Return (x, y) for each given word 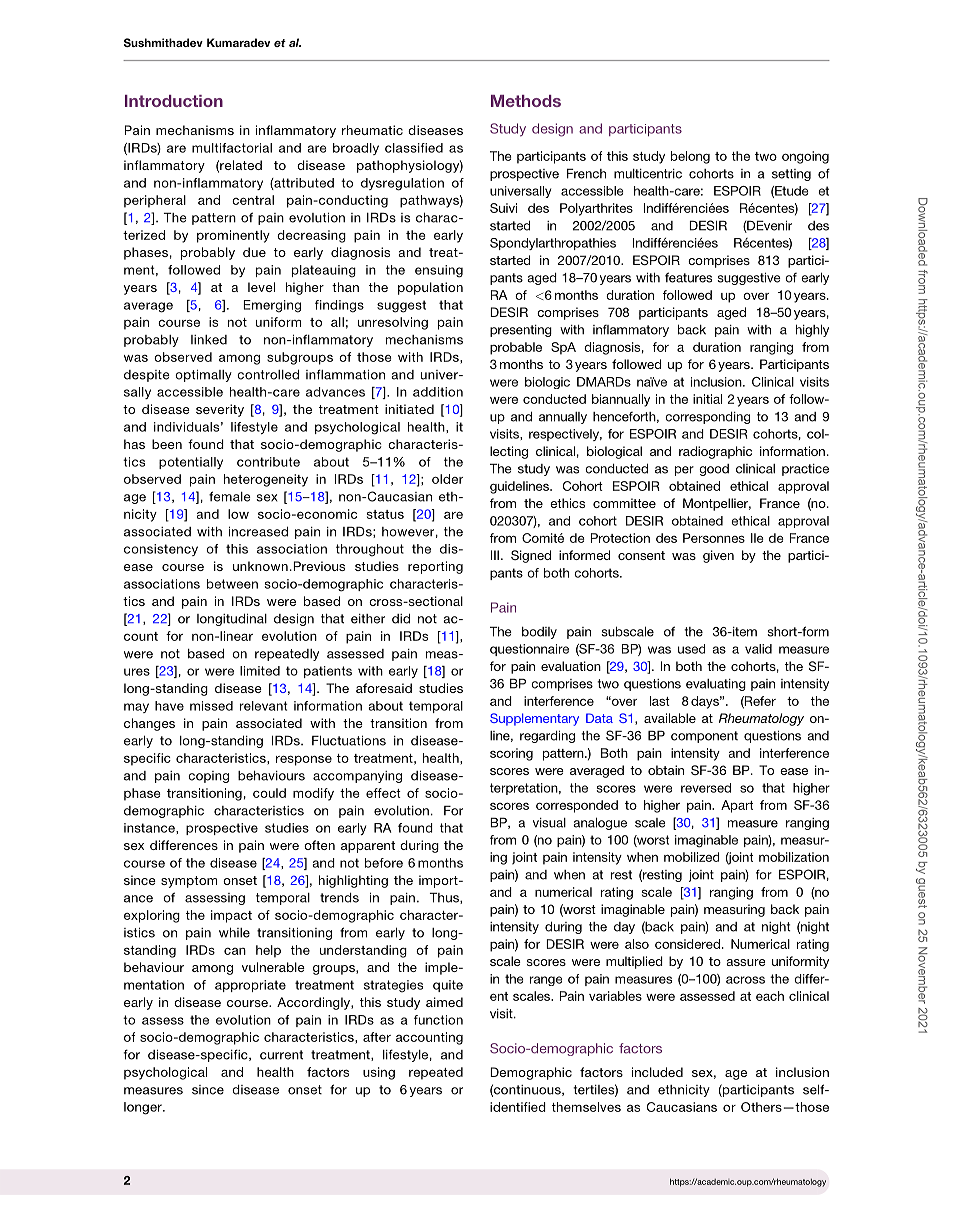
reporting (435, 567)
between (232, 584)
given (718, 556)
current (281, 1055)
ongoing (805, 157)
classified (414, 148)
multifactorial (232, 148)
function (438, 1020)
